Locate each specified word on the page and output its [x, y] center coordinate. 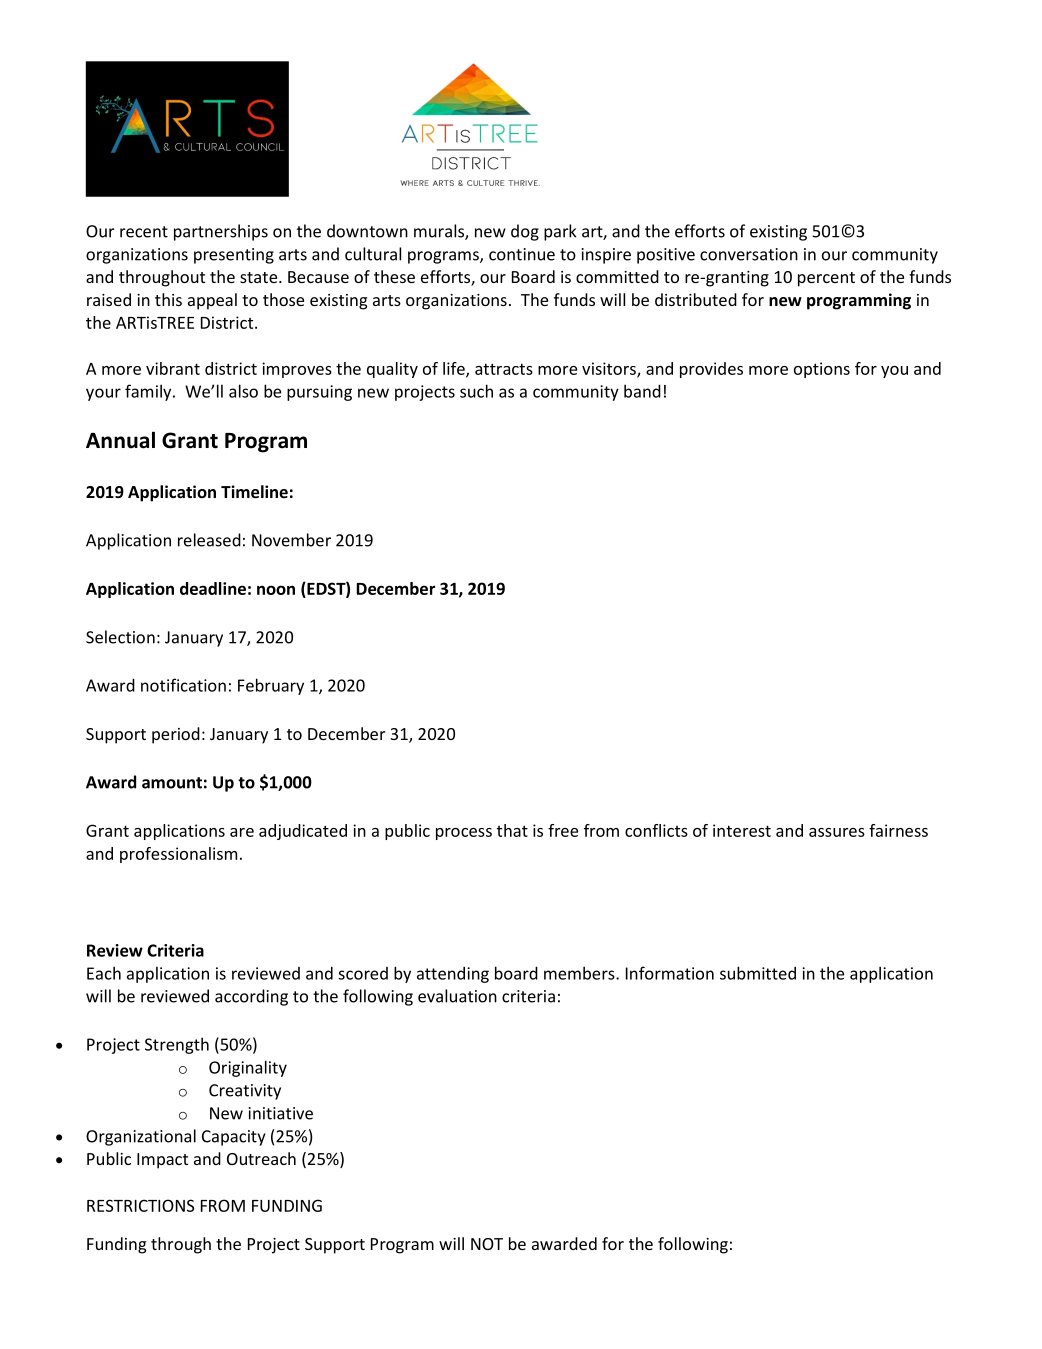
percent [826, 279]
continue [522, 254]
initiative [281, 1113]
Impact [162, 1161]
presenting [234, 256]
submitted [758, 973]
